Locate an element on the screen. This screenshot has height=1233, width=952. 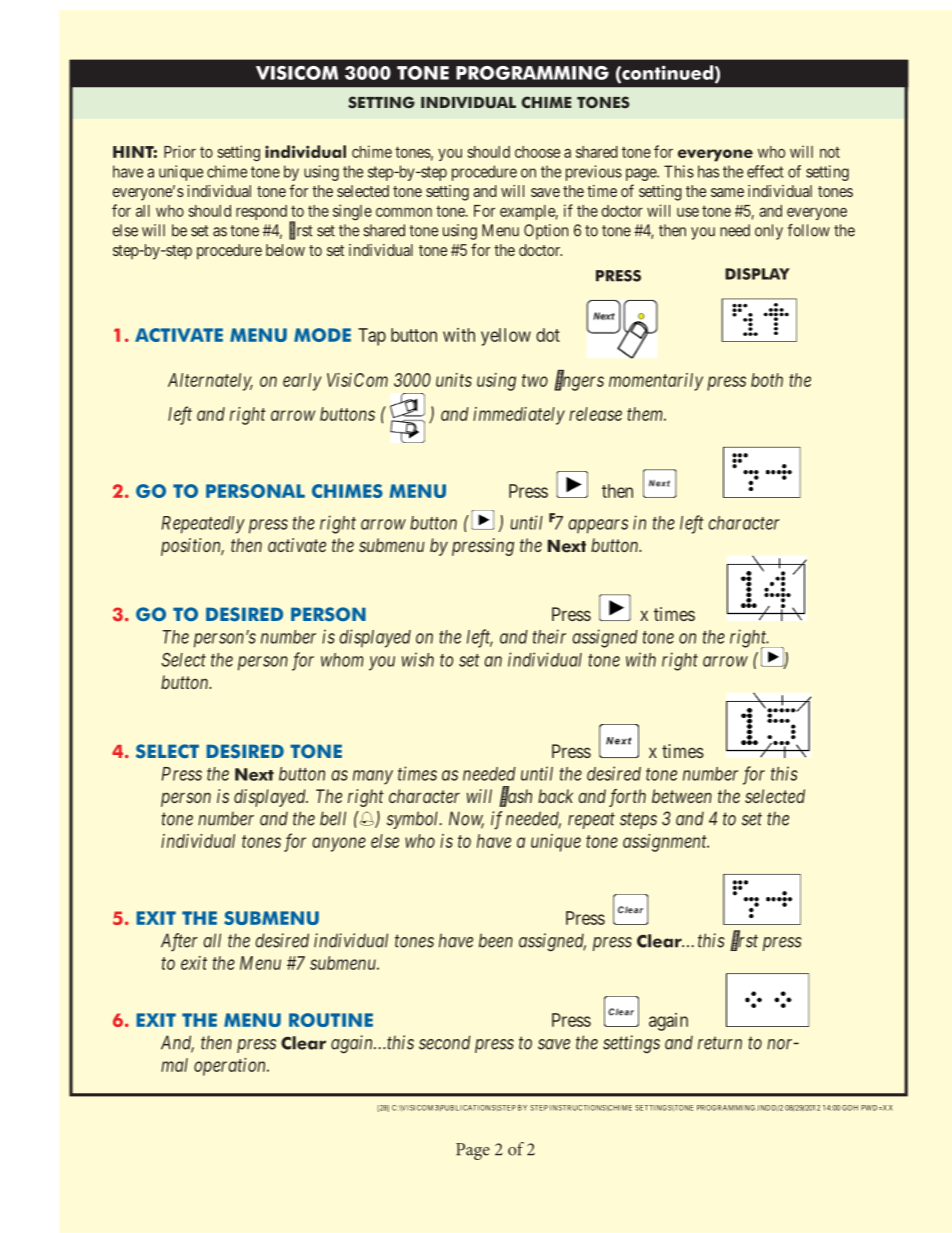
effect is located at coordinates (765, 171).
